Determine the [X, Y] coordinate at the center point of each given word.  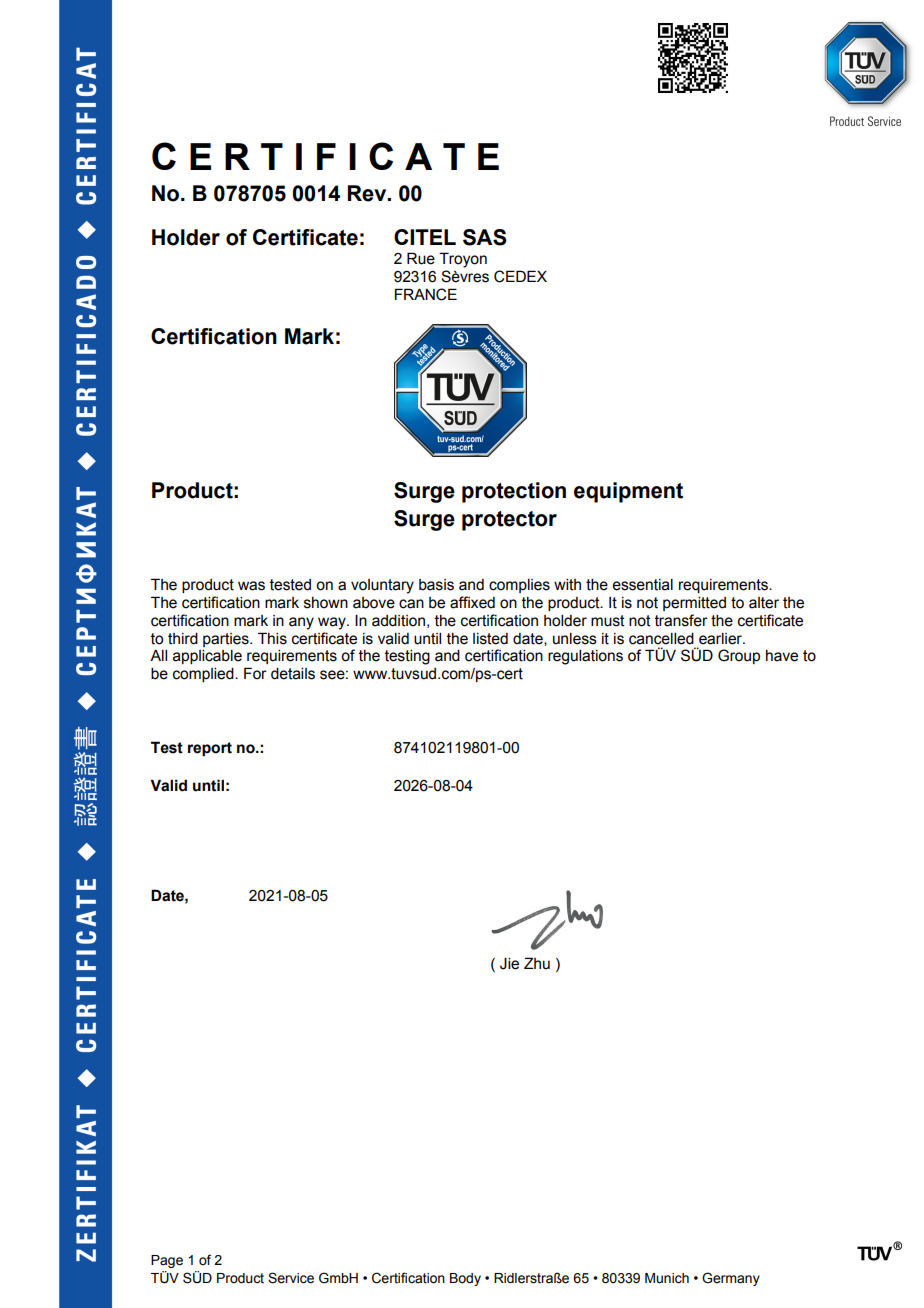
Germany [731, 1279]
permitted [694, 604]
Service [291, 1278]
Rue [421, 258]
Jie [509, 964]
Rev [368, 193]
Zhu [537, 963]
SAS [485, 237]
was [251, 586]
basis [436, 585]
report [210, 749]
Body [465, 1279]
